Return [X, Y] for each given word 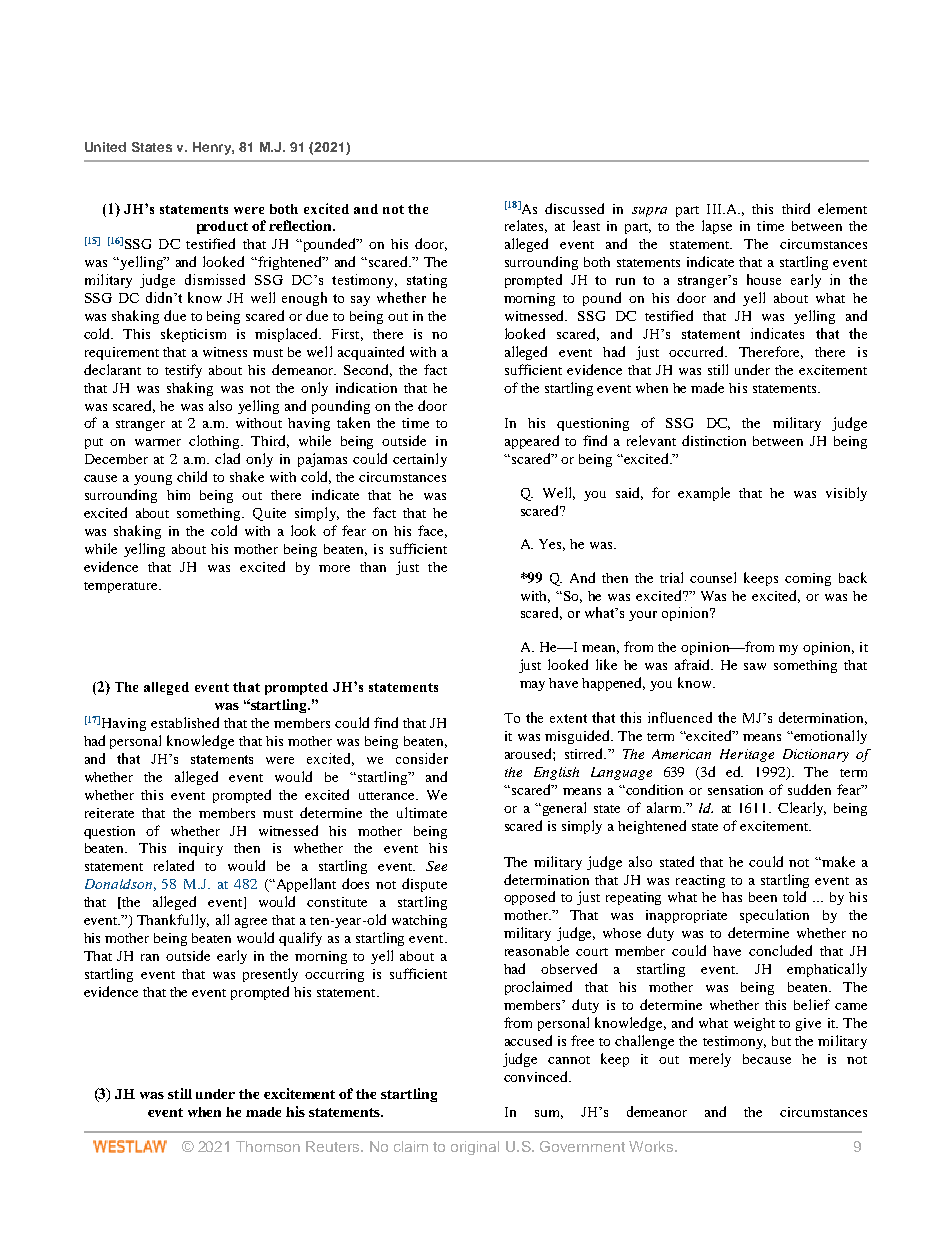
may [532, 686]
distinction [714, 440]
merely [710, 1060]
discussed [574, 208]
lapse [717, 227]
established [185, 722]
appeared [532, 442]
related [174, 865]
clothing [216, 442]
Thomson [268, 1146]
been [763, 897]
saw [755, 666]
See [436, 866]
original [475, 1148]
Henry [213, 148]
